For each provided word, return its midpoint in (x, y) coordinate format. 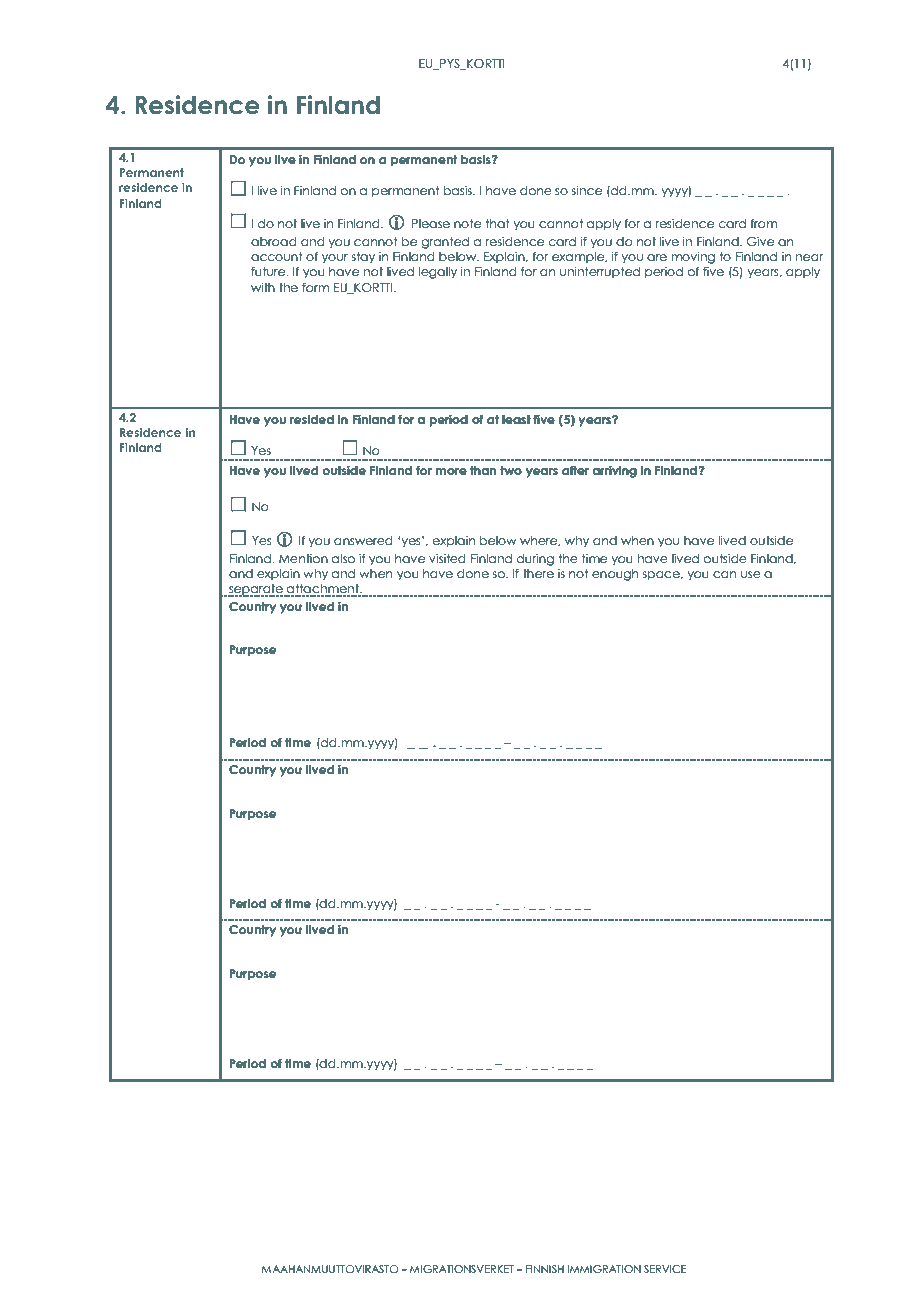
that (498, 223)
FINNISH (545, 1269)
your (335, 259)
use (751, 574)
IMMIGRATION (604, 1269)
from (764, 223)
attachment (323, 590)
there (538, 573)
